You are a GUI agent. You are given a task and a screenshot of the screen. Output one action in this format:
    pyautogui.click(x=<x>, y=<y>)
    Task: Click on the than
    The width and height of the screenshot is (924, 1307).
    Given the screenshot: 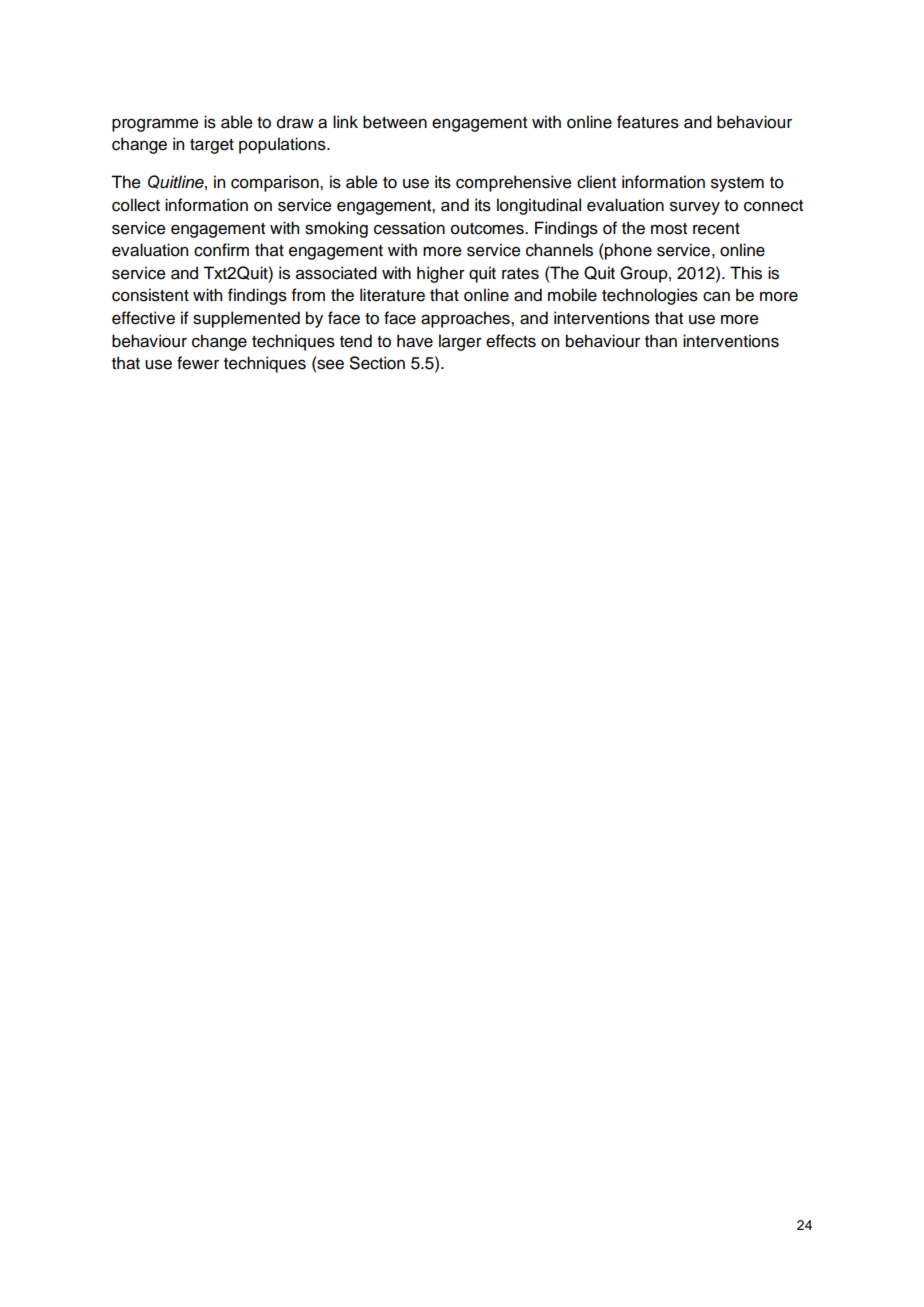 What is the action you would take?
    pyautogui.click(x=661, y=341)
